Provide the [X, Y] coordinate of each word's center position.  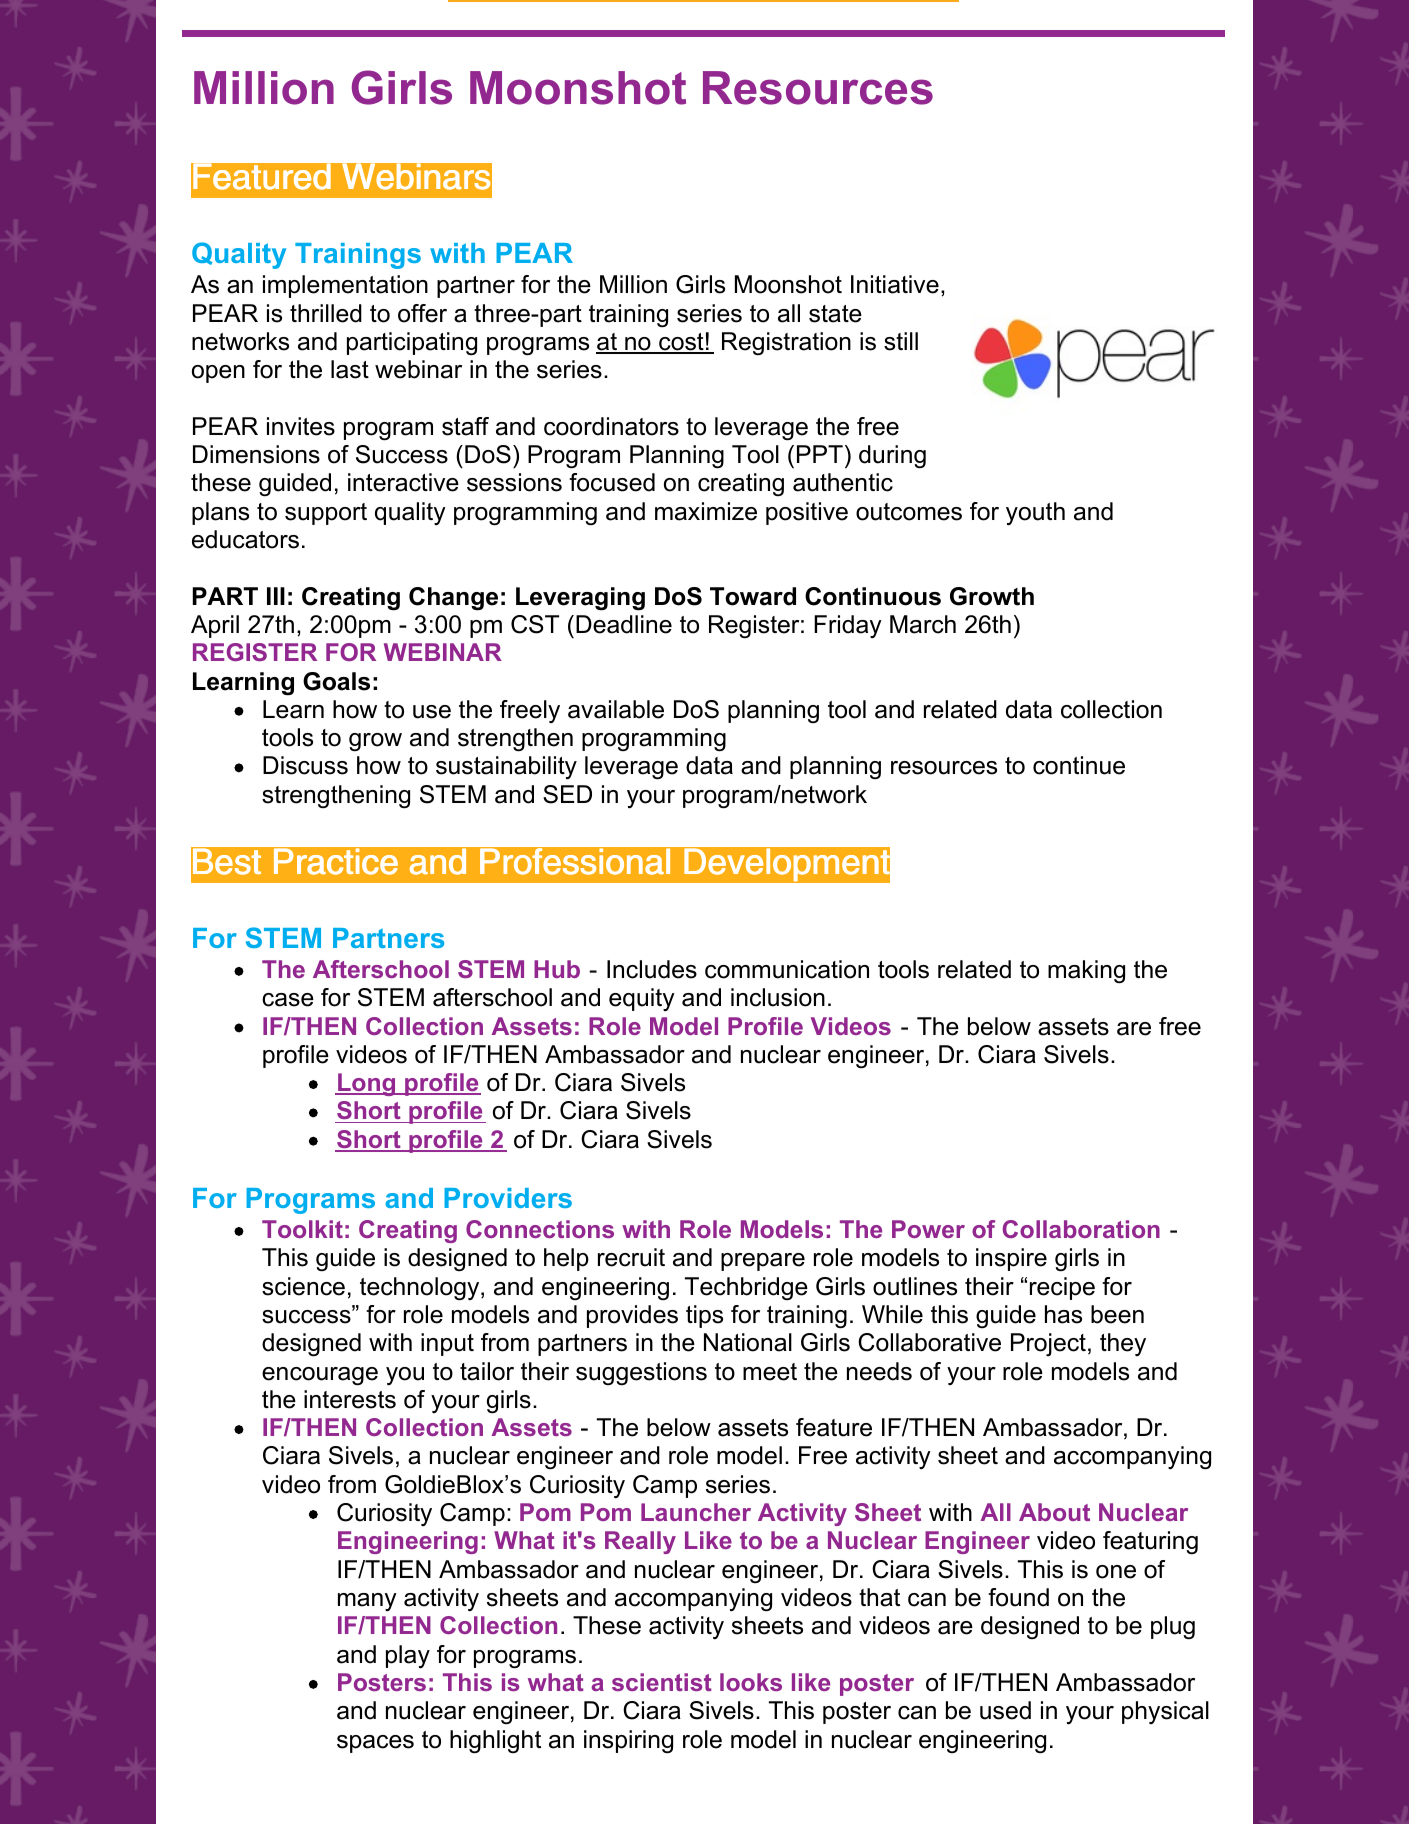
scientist [662, 1682]
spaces [375, 1744]
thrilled [326, 313]
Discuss [305, 765]
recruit [631, 1257]
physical [1165, 1712]
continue [1079, 765]
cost [681, 343]
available [616, 709]
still [901, 341]
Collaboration [1081, 1229]
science [303, 1286]
